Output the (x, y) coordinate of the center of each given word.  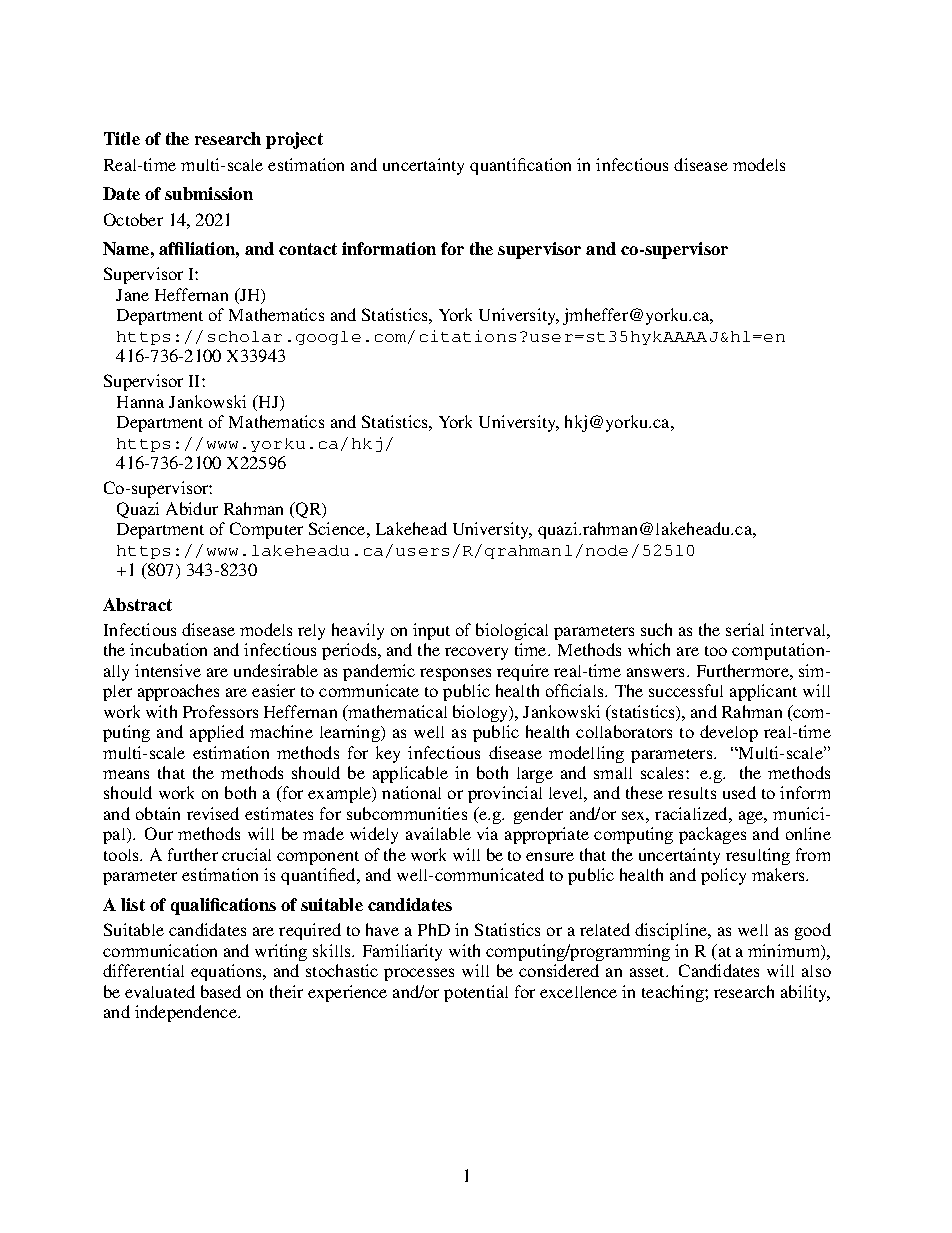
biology (482, 713)
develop (729, 733)
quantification (520, 166)
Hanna (140, 402)
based (221, 991)
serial (745, 629)
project (294, 140)
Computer (266, 530)
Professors (220, 711)
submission (209, 193)
